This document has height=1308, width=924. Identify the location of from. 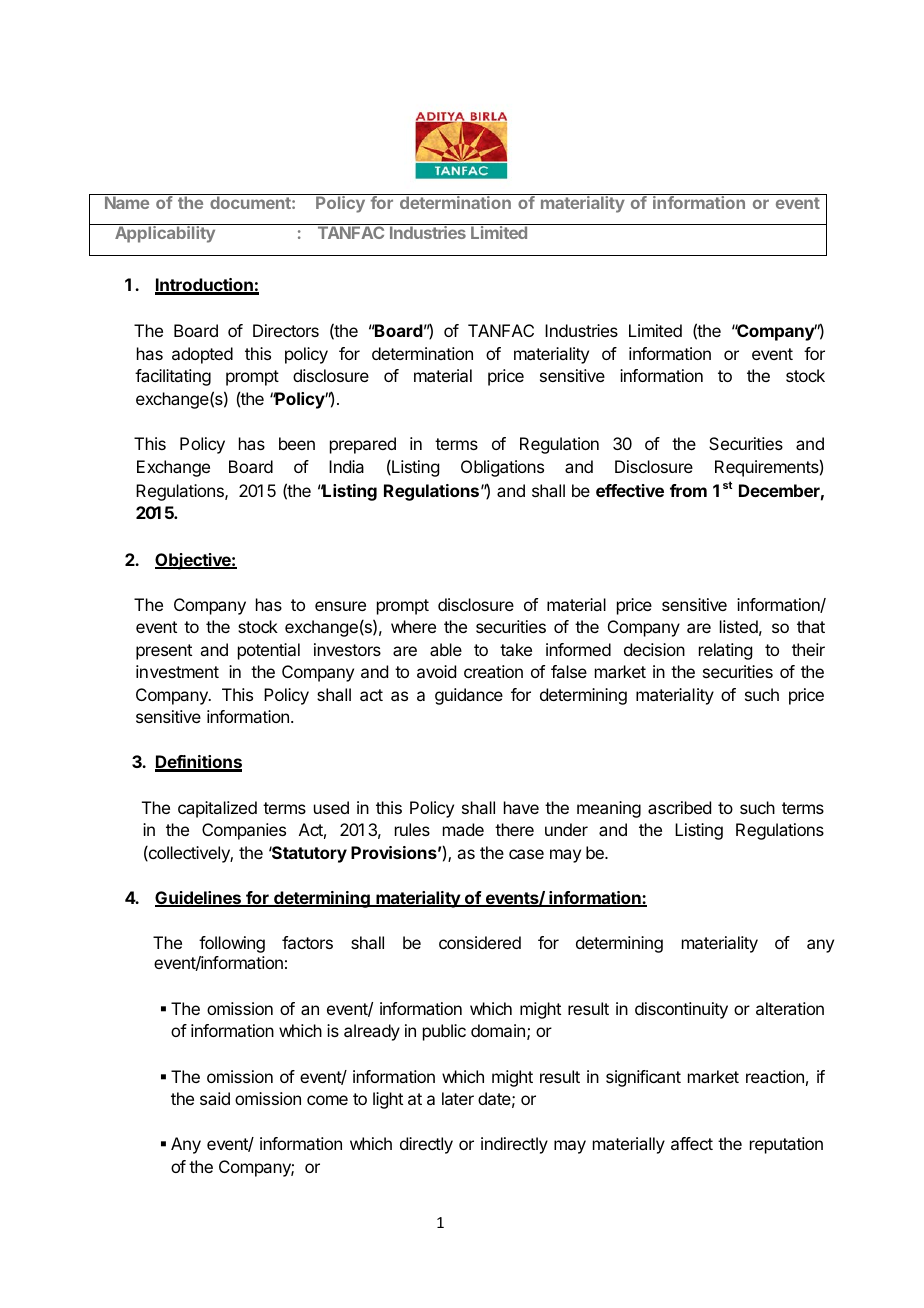
(688, 490).
